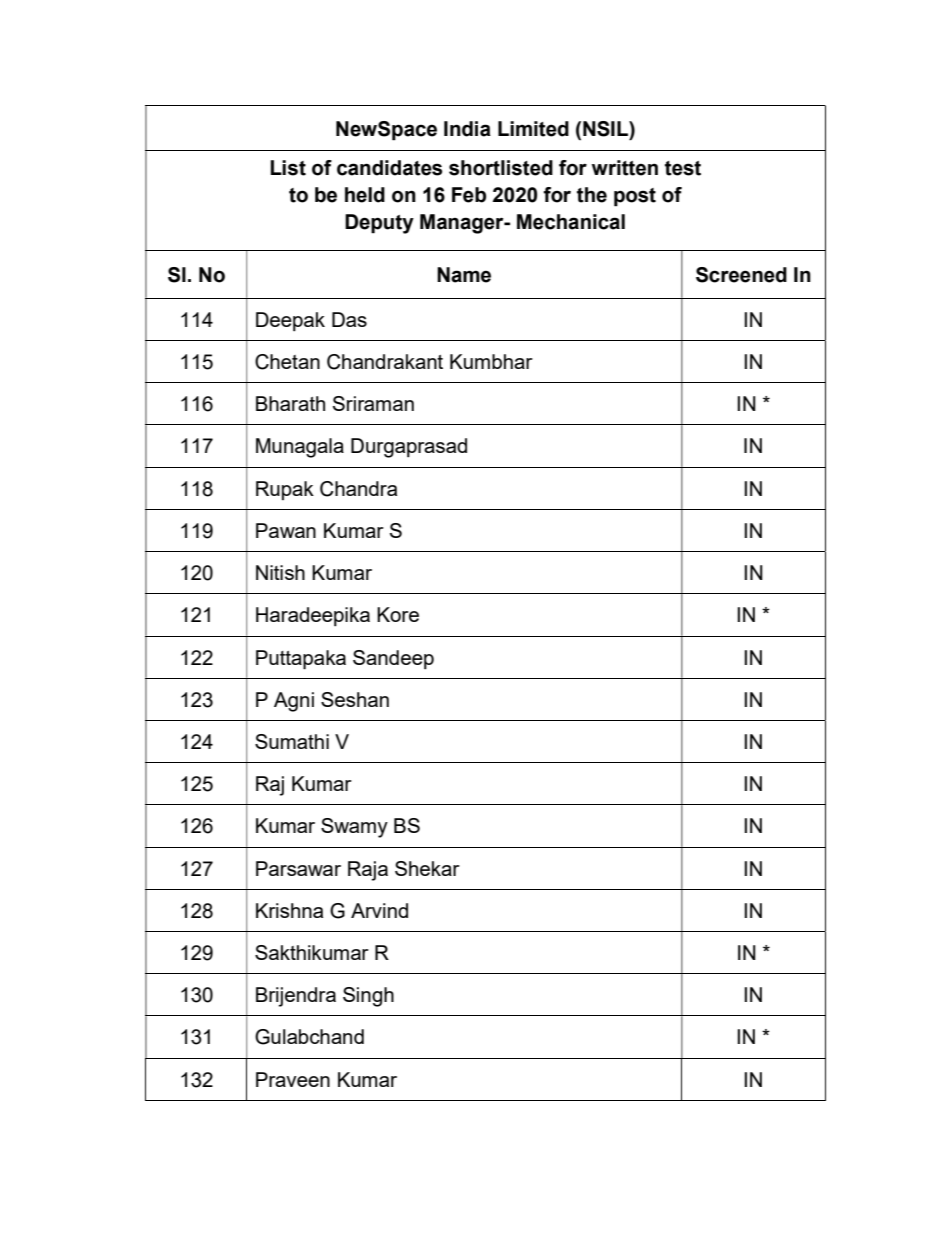  What do you see at coordinates (368, 997) in the image?
I see `Singh` at bounding box center [368, 997].
